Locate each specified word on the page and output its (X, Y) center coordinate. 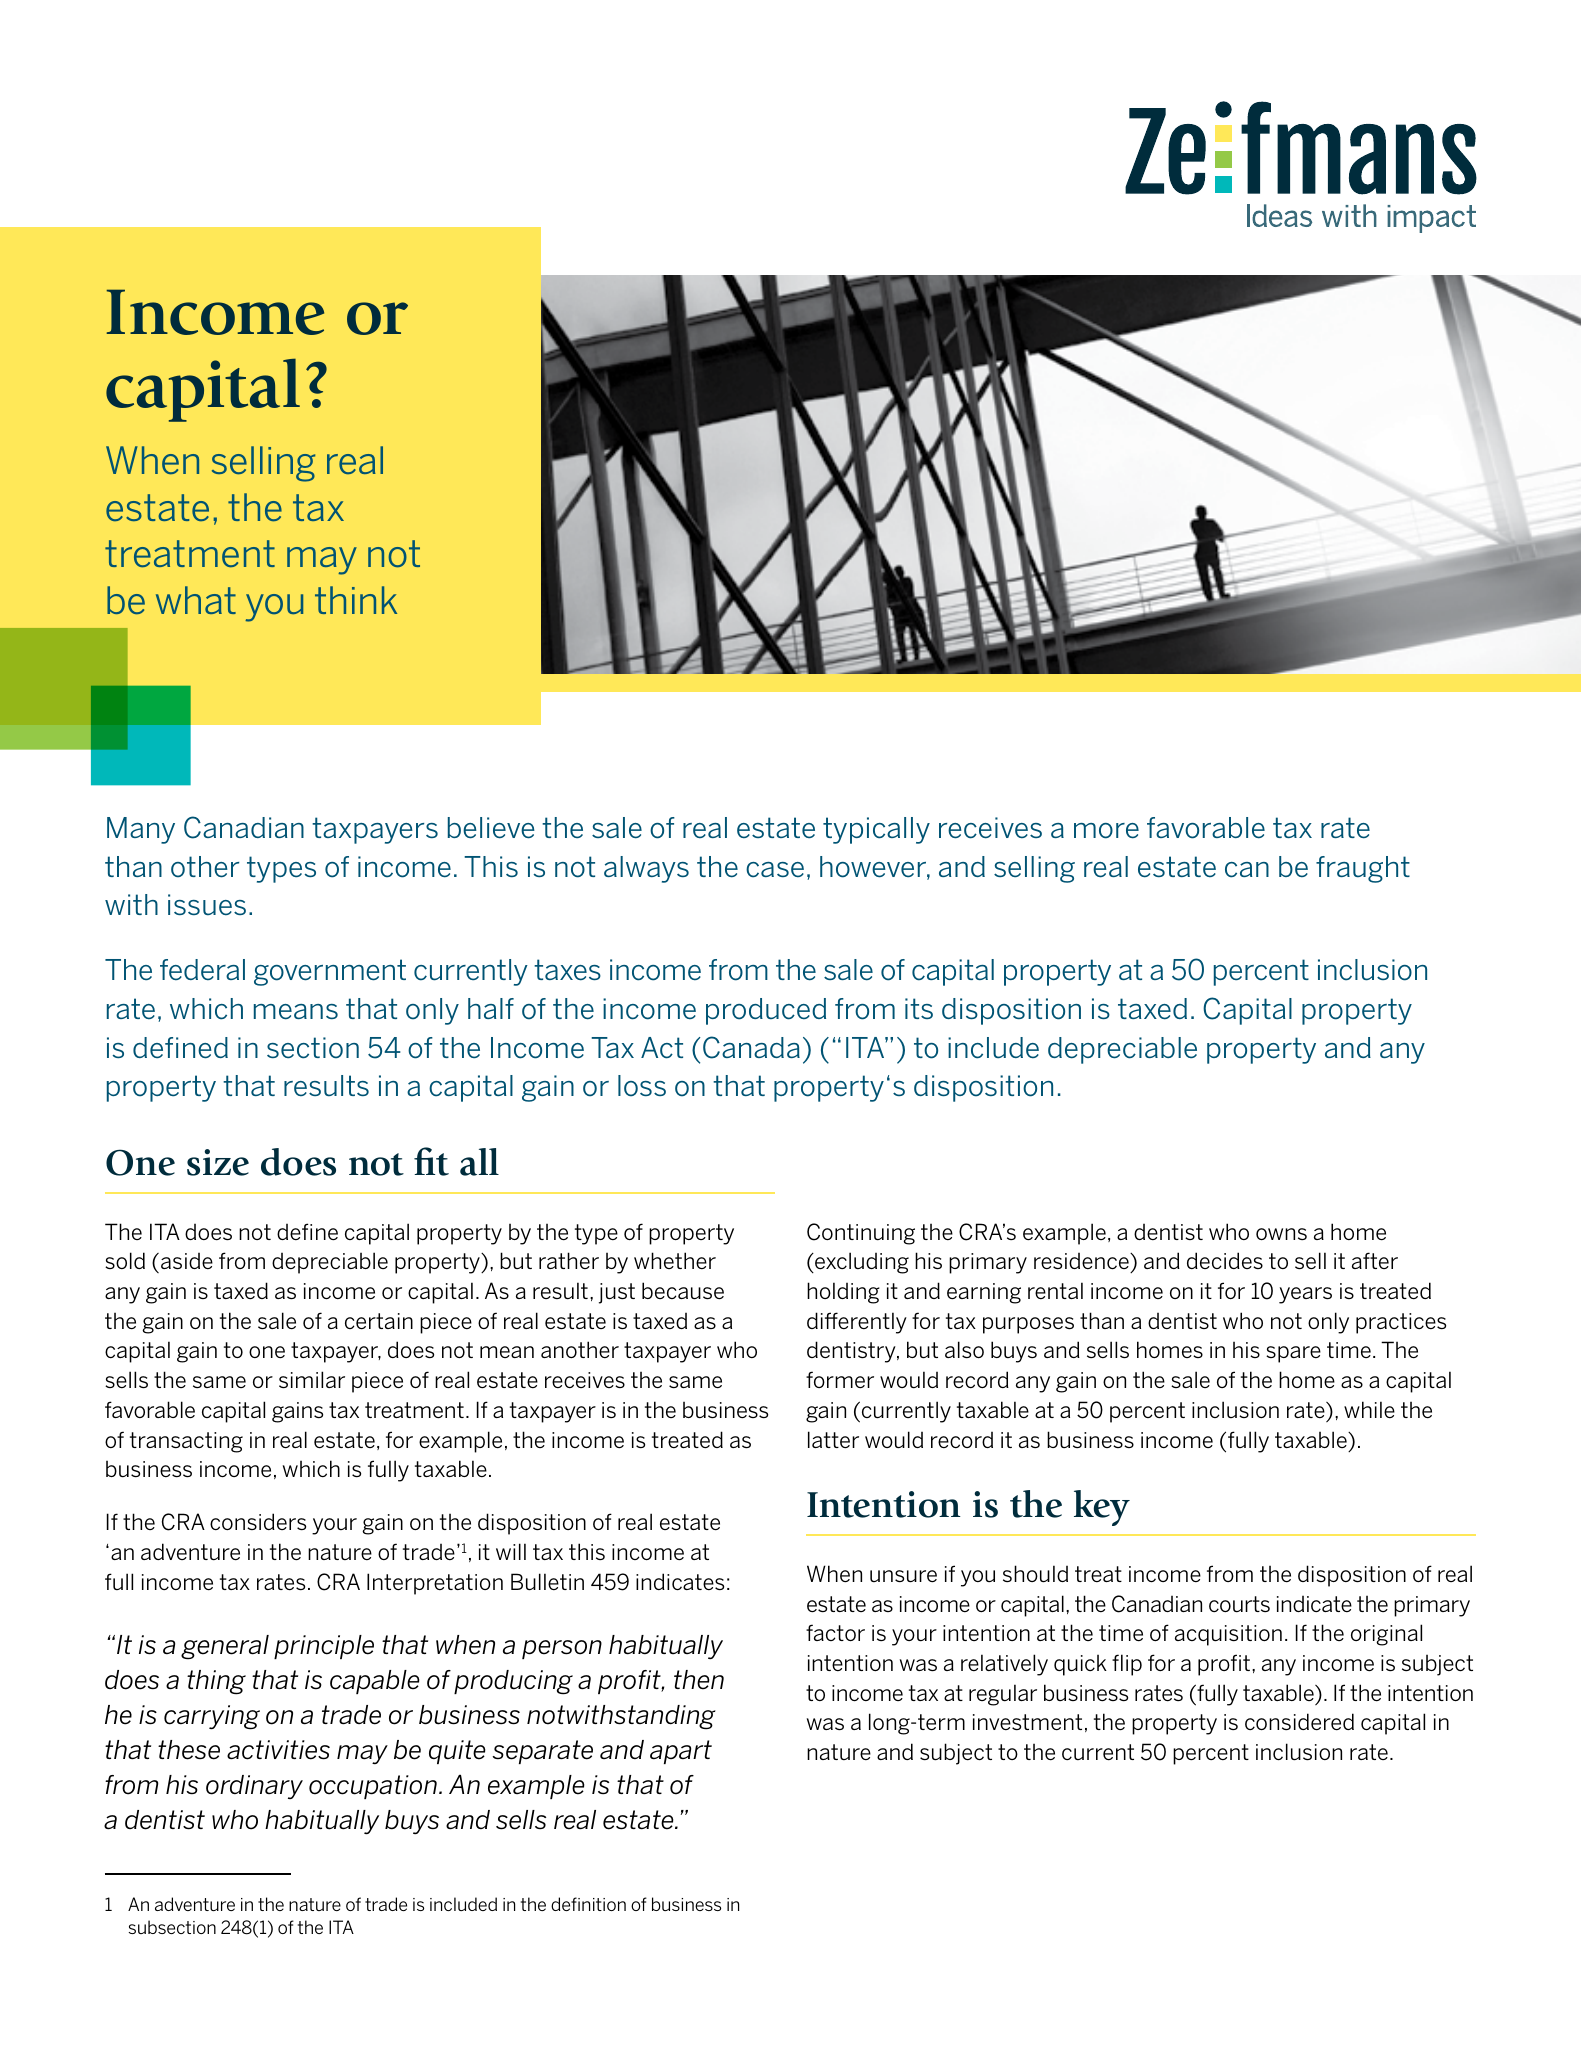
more (1106, 831)
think (356, 600)
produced (766, 1011)
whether (675, 1260)
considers (258, 1521)
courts (1239, 1604)
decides (1225, 1260)
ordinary (254, 1787)
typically (876, 830)
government (330, 972)
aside (187, 1261)
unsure (903, 1576)
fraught (1363, 869)
